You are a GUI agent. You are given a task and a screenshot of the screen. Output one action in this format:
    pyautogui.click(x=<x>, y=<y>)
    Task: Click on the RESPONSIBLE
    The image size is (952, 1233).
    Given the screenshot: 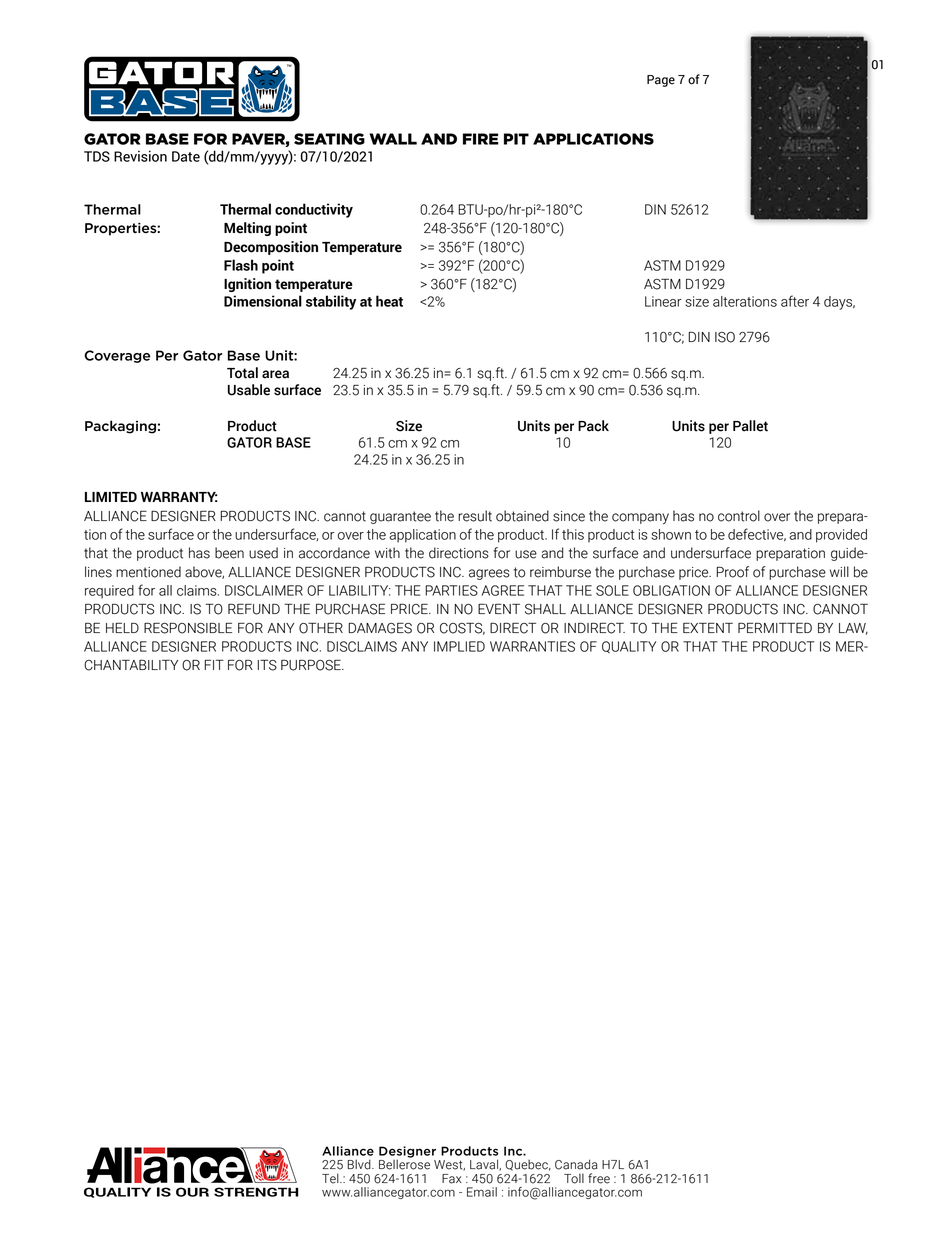 What is the action you would take?
    pyautogui.click(x=188, y=628)
